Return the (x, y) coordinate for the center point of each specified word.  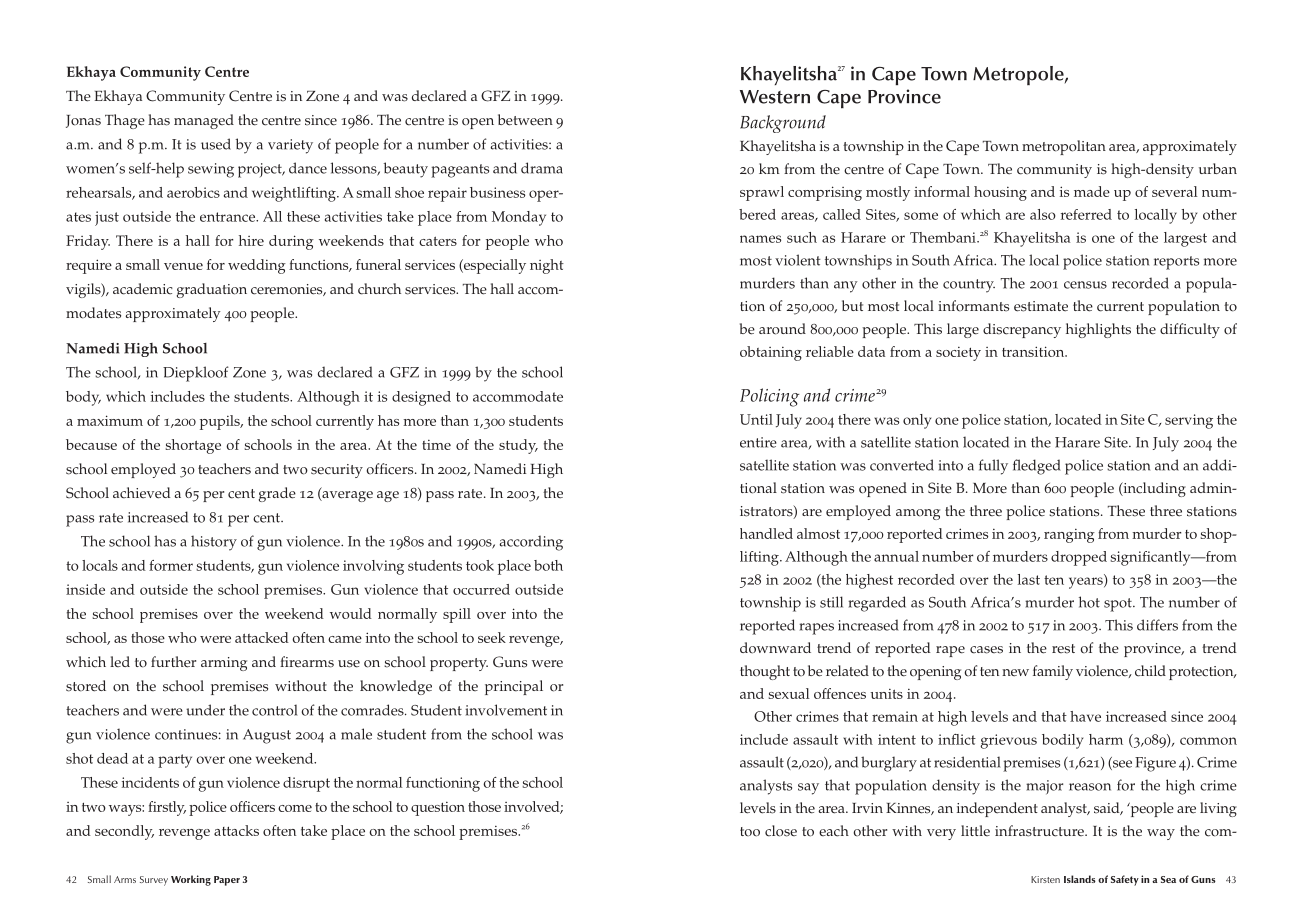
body (83, 398)
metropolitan (1064, 147)
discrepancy (1022, 330)
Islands (1080, 879)
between (525, 120)
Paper (227, 881)
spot (1119, 605)
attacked (262, 637)
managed (204, 121)
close (781, 831)
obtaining (771, 353)
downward (775, 648)
